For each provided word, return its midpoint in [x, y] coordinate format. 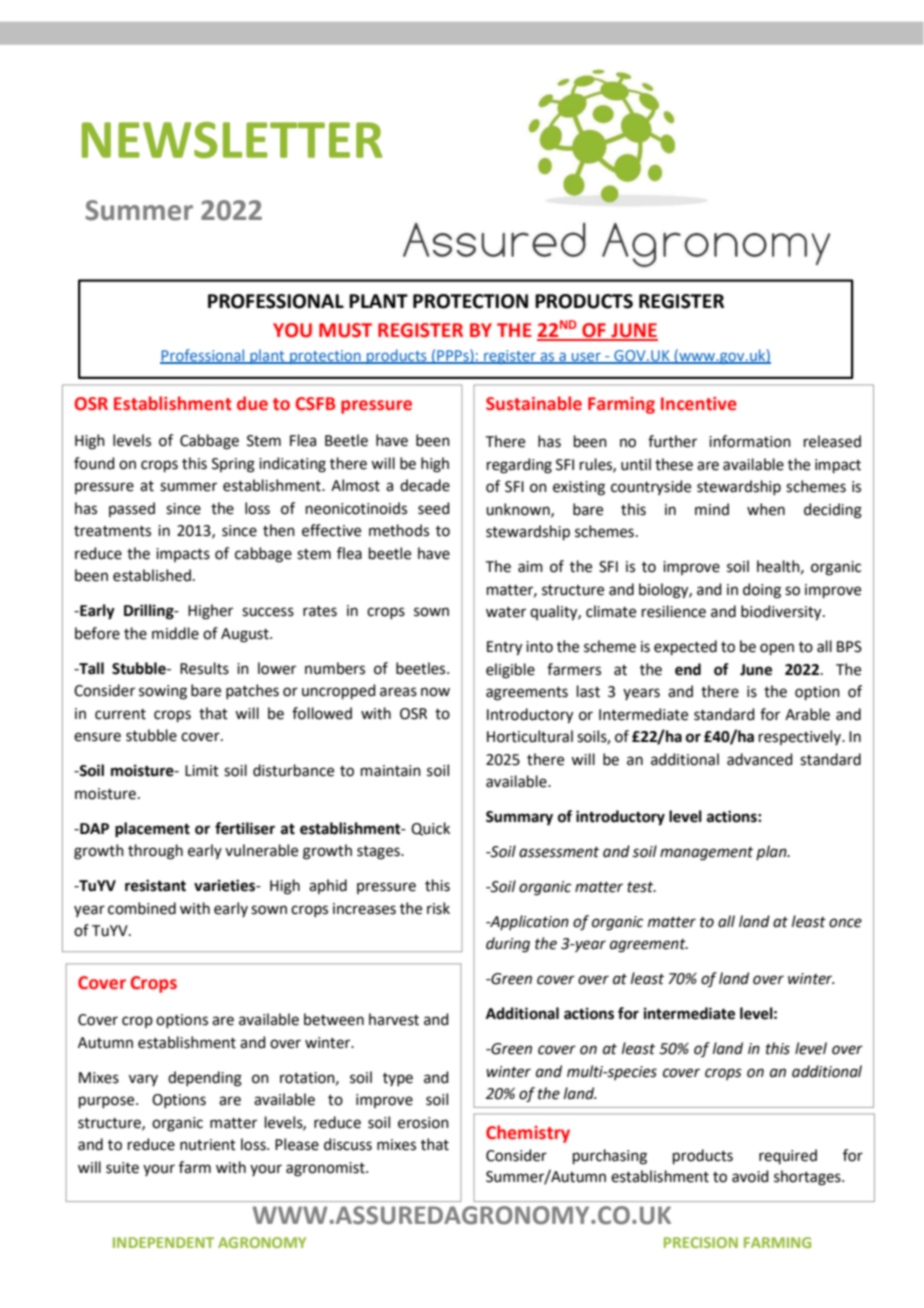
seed [434, 508]
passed [132, 509]
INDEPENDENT [163, 1242]
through [155, 852]
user [586, 358]
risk [438, 908]
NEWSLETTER [232, 140]
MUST [345, 330]
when [766, 509]
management [706, 854]
